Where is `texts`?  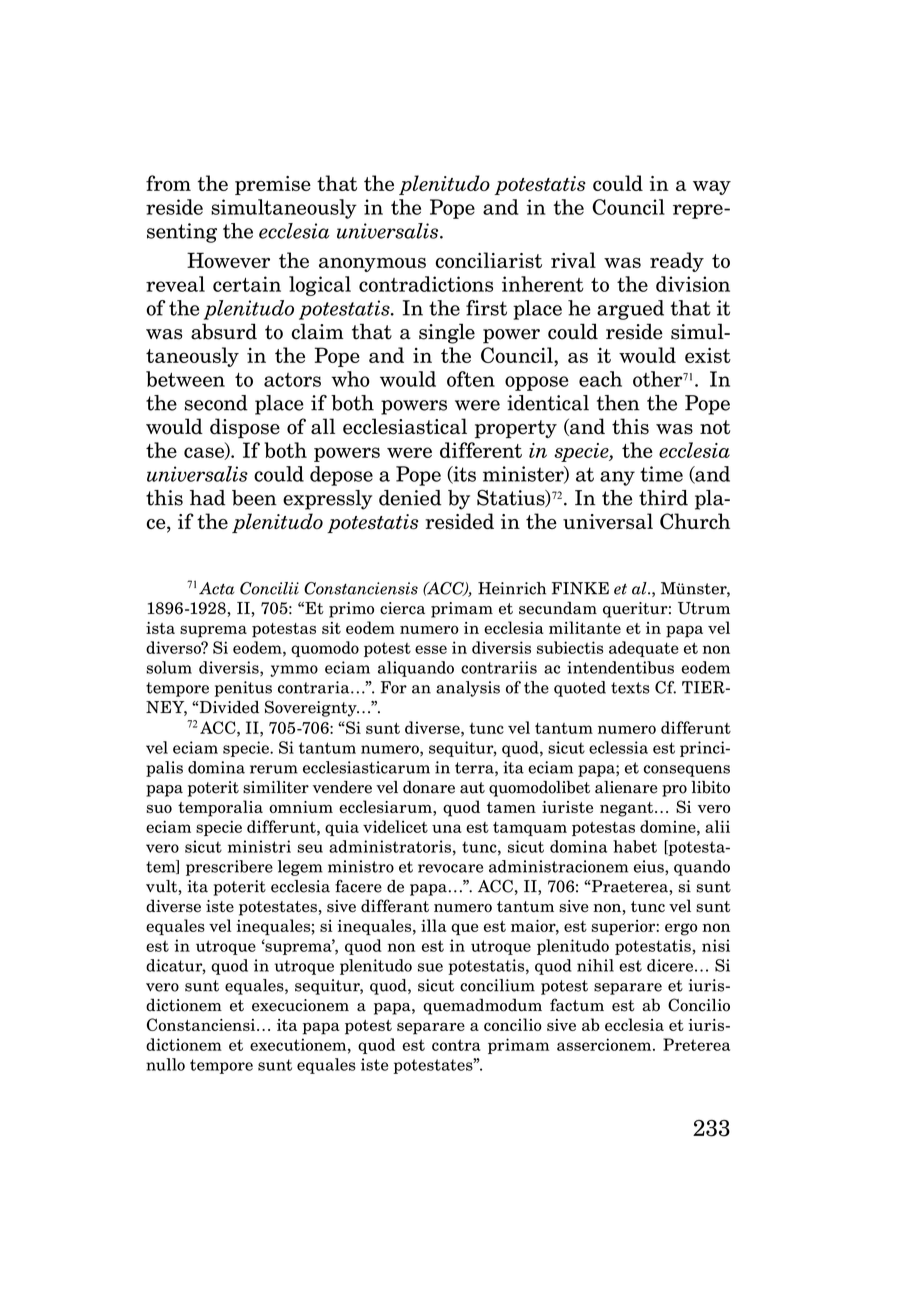 texts is located at coordinates (630, 688).
